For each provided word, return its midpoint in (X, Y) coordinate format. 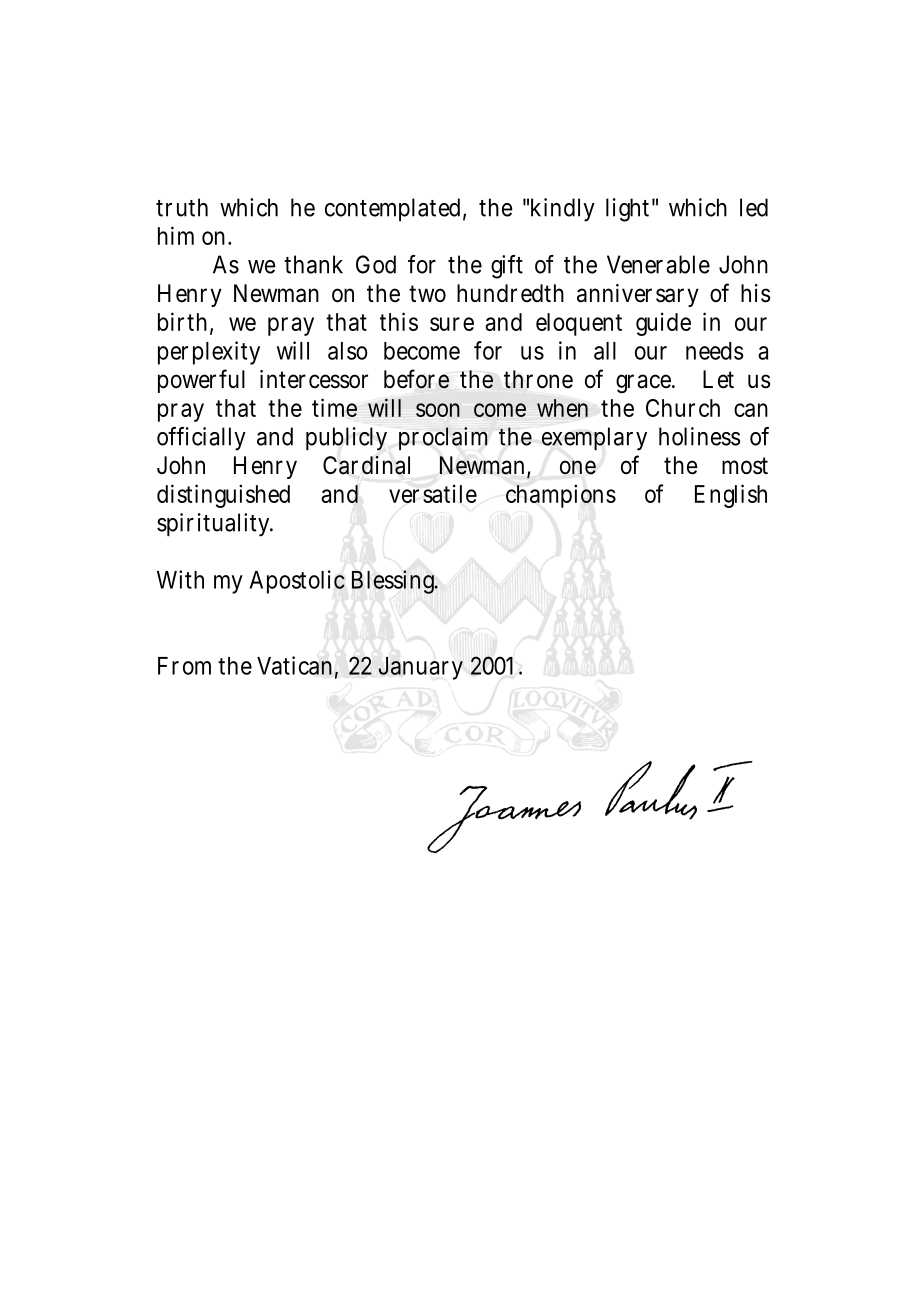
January (420, 668)
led (754, 207)
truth (182, 207)
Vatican (297, 666)
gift (507, 267)
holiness (700, 436)
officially (201, 439)
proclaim (443, 438)
